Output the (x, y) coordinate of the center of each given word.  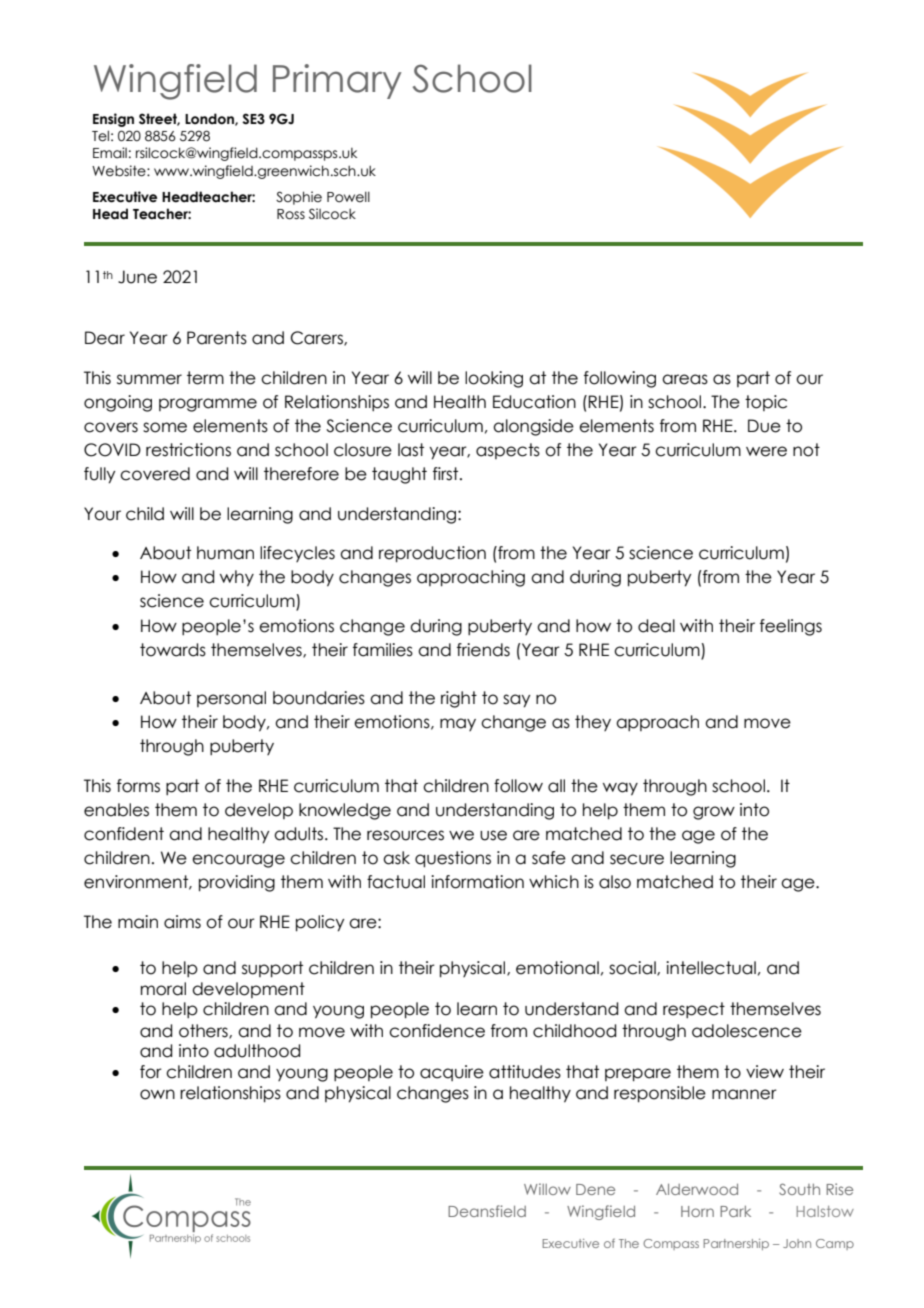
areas (685, 379)
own (157, 1094)
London (210, 119)
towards (173, 650)
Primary (337, 81)
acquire (452, 1073)
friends (483, 650)
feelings (791, 627)
